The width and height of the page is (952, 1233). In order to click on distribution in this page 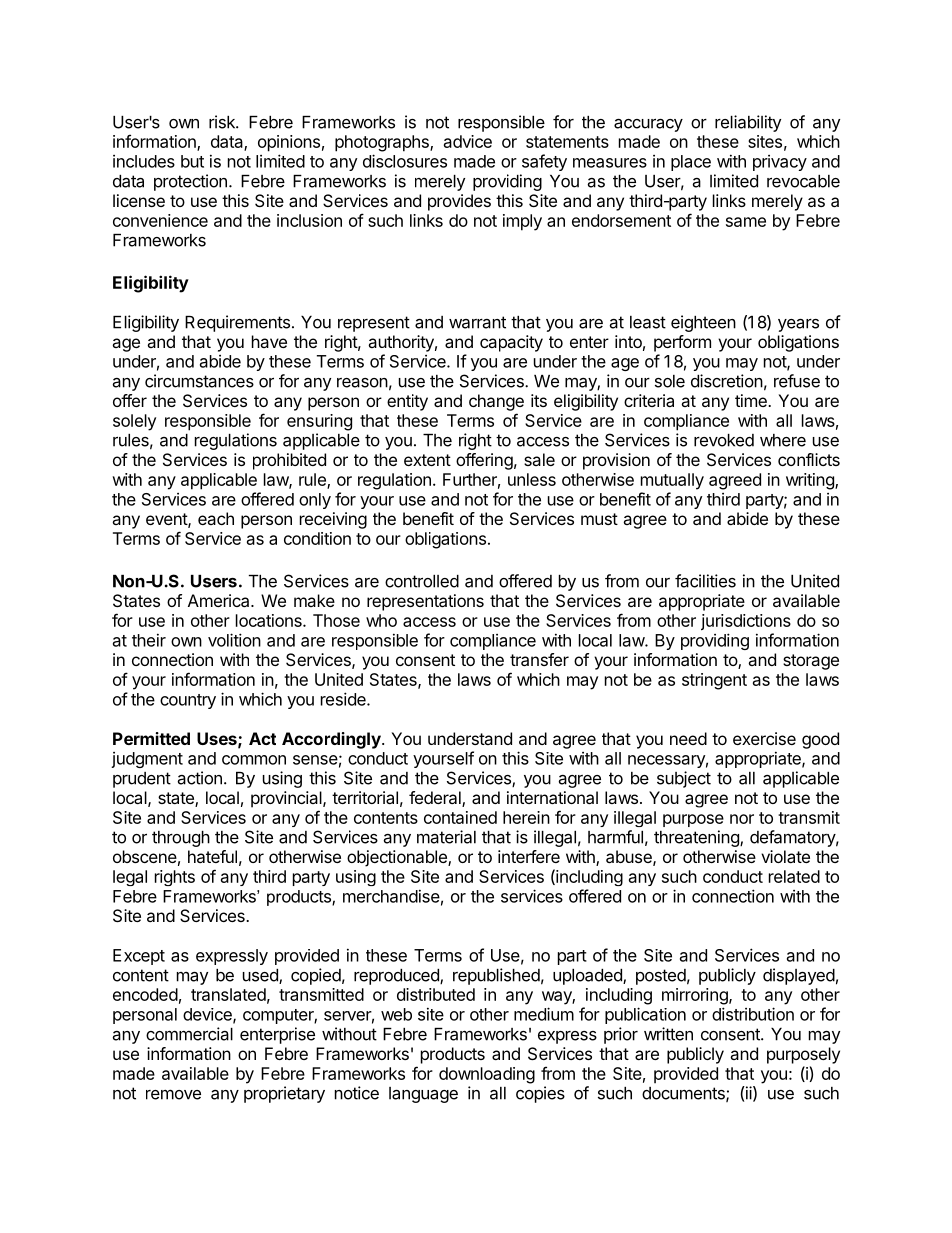, I will do `click(753, 1014)`.
